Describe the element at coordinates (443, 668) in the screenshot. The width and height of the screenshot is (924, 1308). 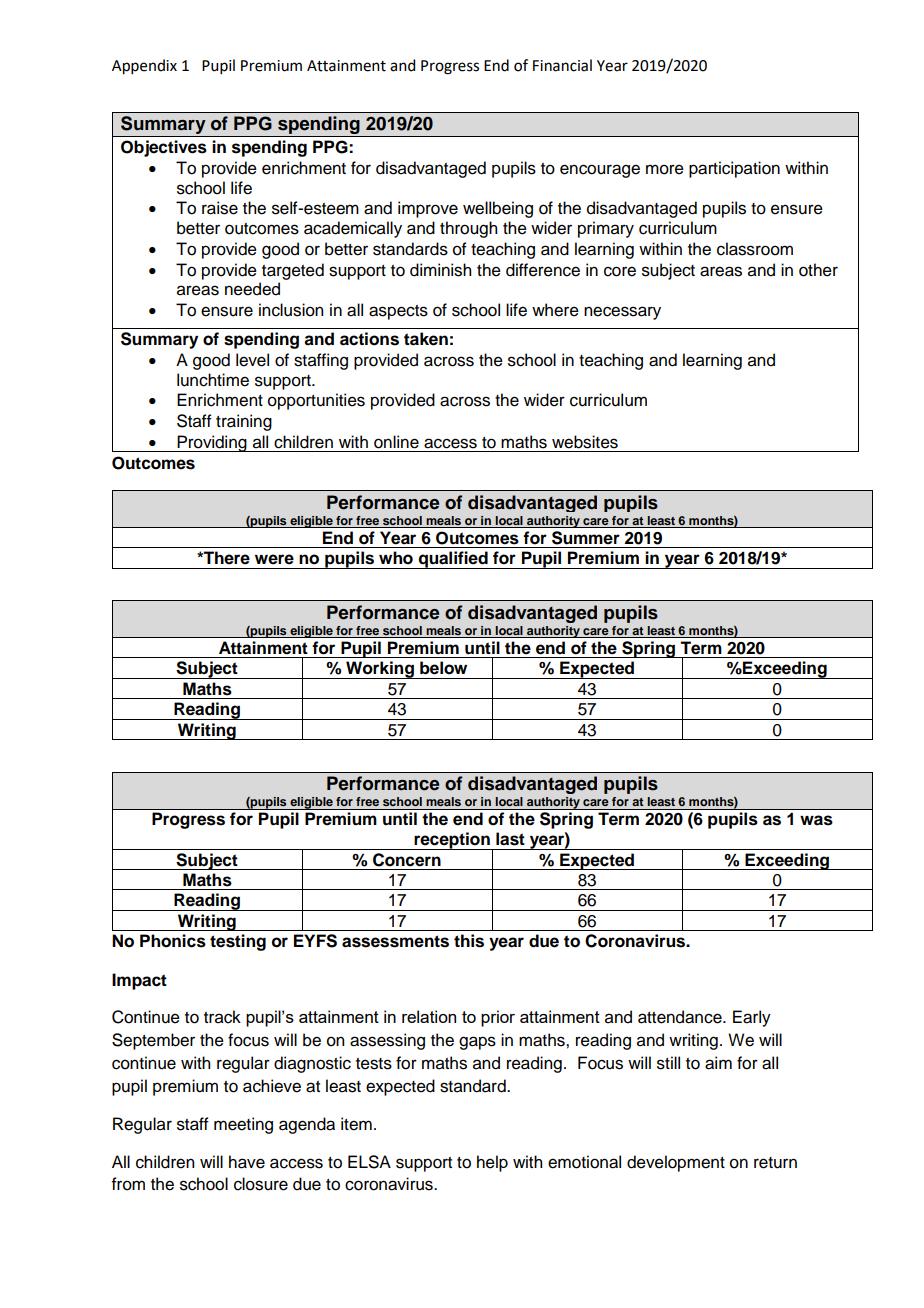
I see `below` at that location.
